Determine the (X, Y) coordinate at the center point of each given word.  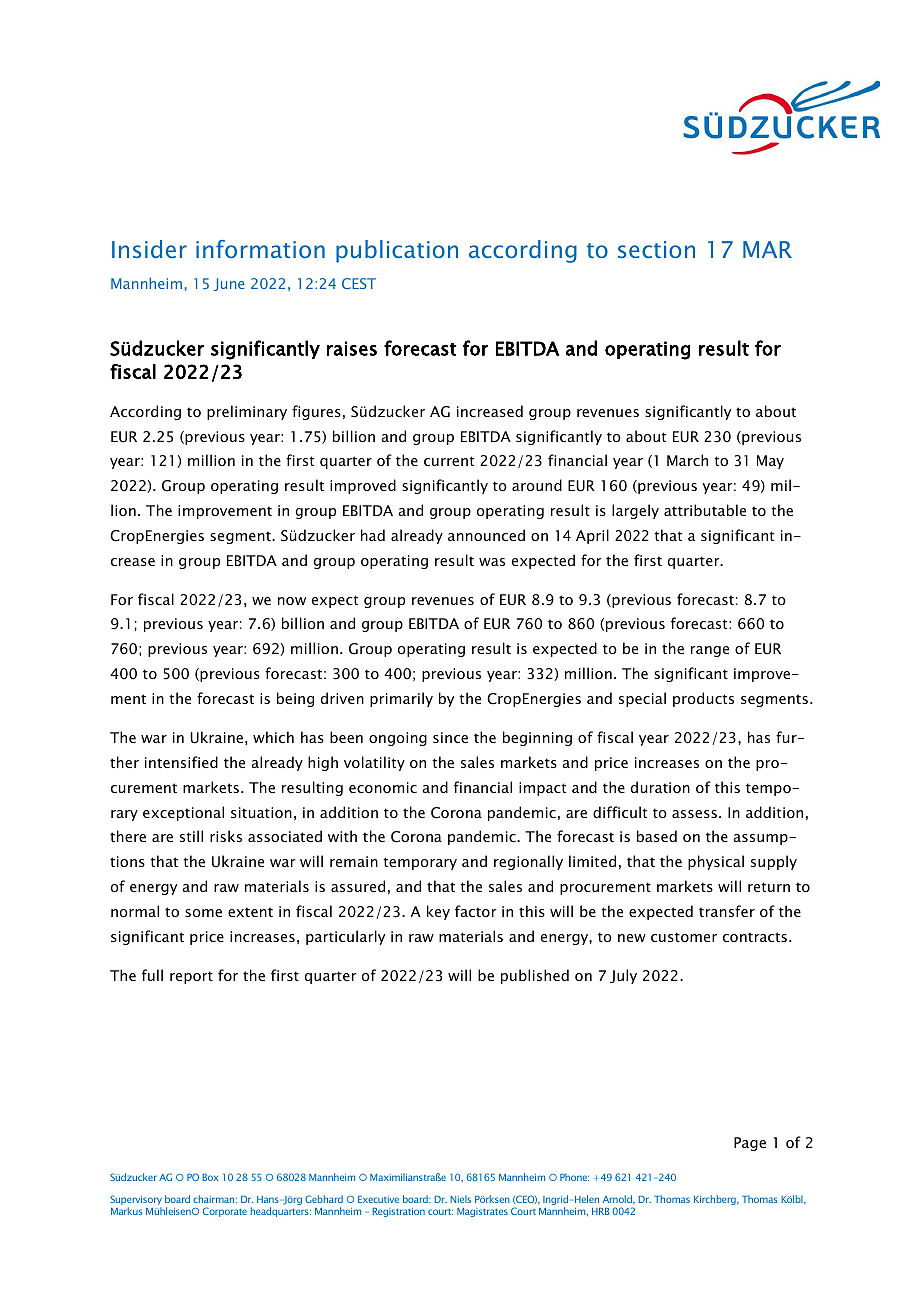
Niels (460, 1199)
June (229, 284)
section (656, 249)
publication (397, 251)
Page (750, 1144)
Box (210, 1177)
